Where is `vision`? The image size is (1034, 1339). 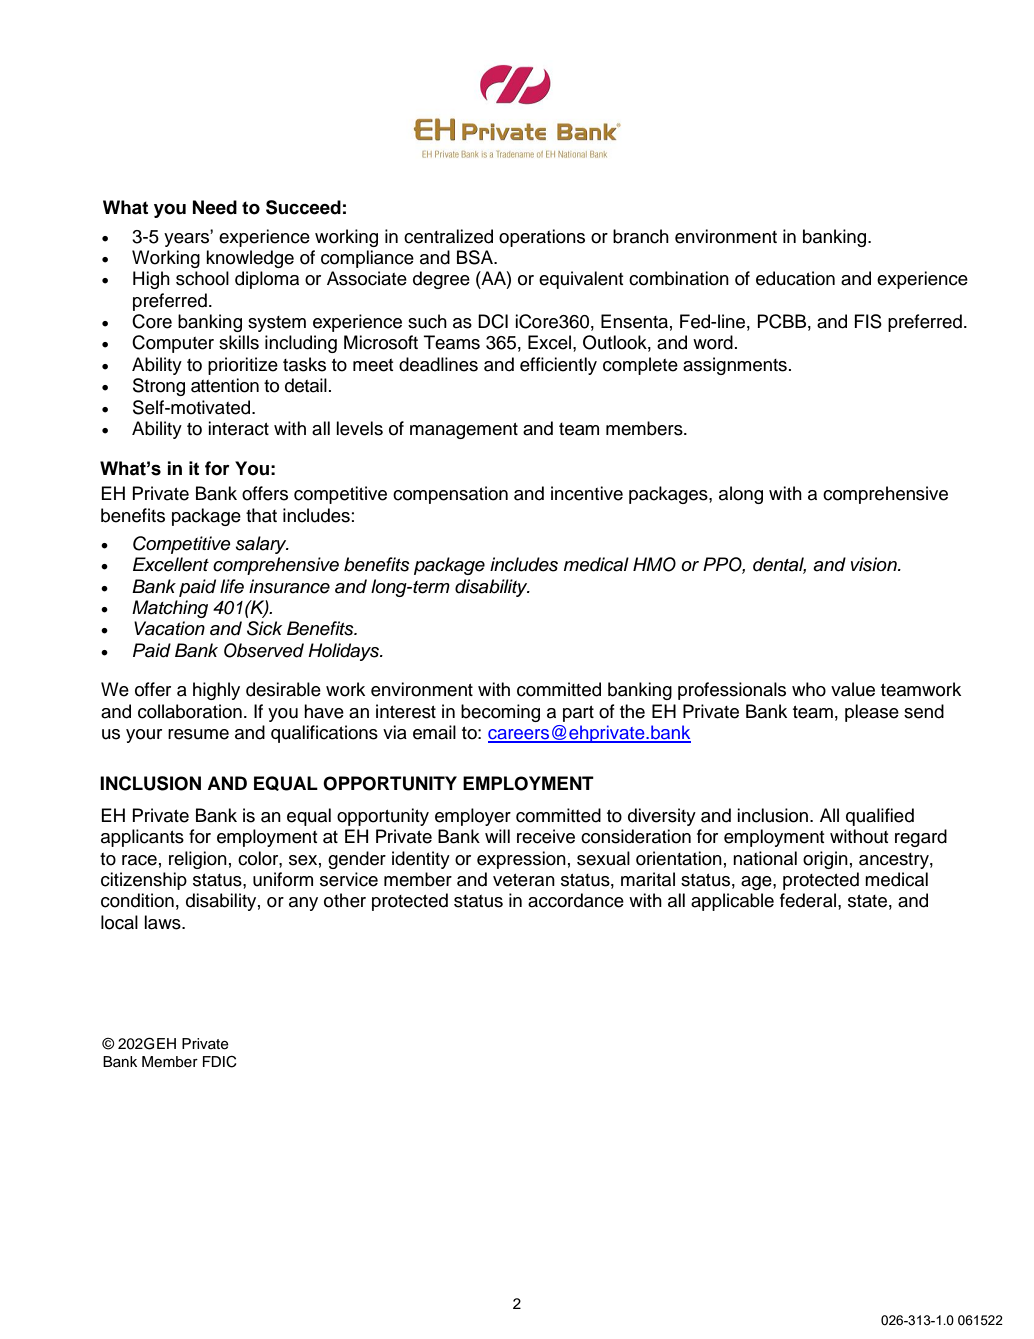
vision is located at coordinates (875, 564).
